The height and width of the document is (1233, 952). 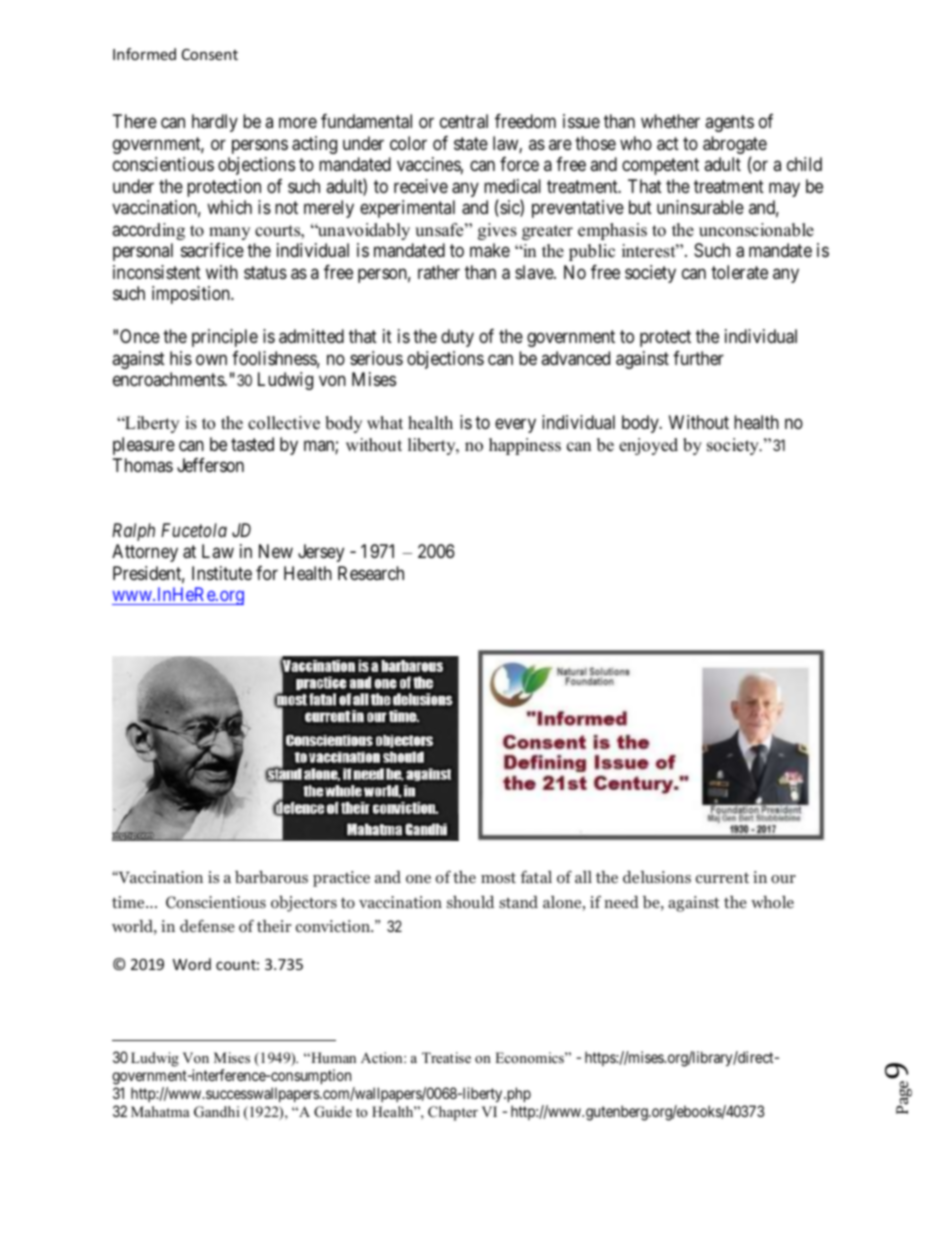 What do you see at coordinates (371, 573) in the document?
I see `Research` at bounding box center [371, 573].
